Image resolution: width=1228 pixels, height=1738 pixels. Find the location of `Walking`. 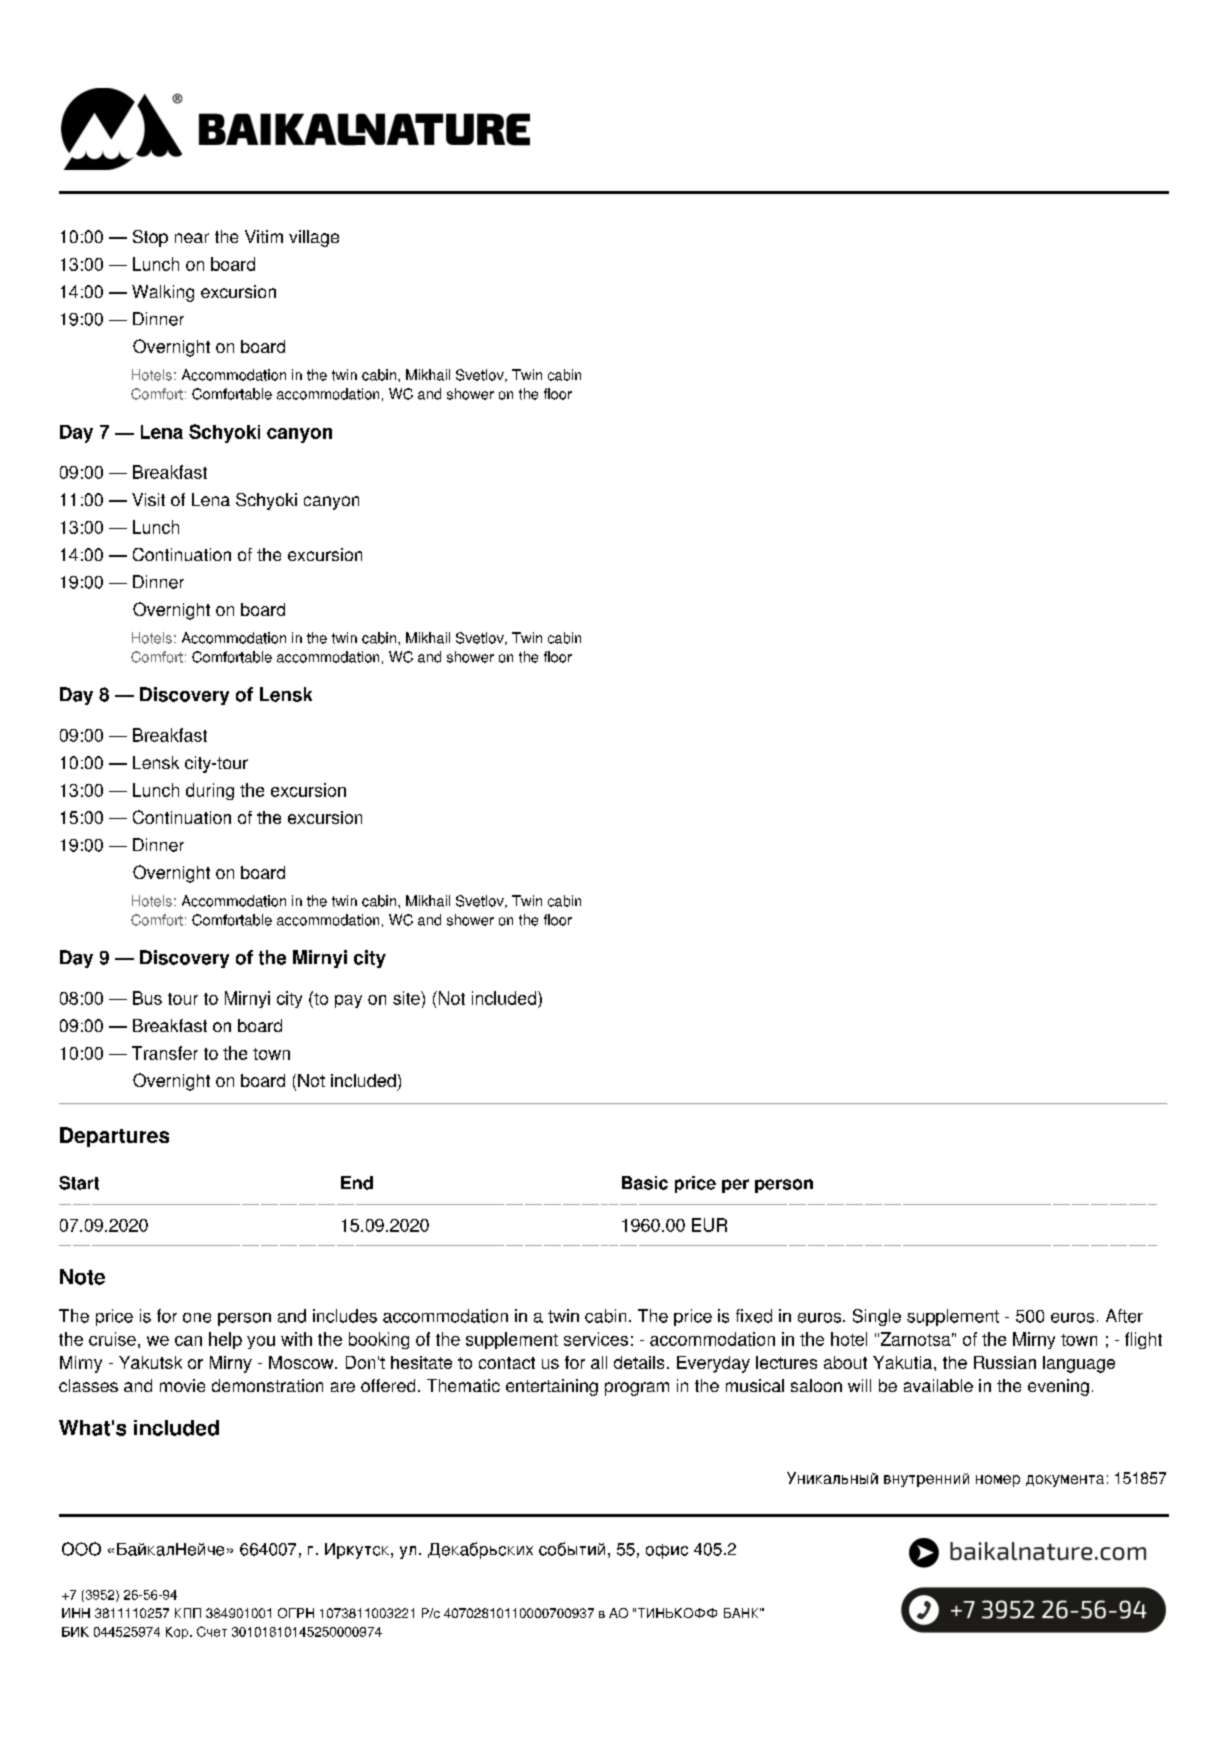

Walking is located at coordinates (163, 293).
